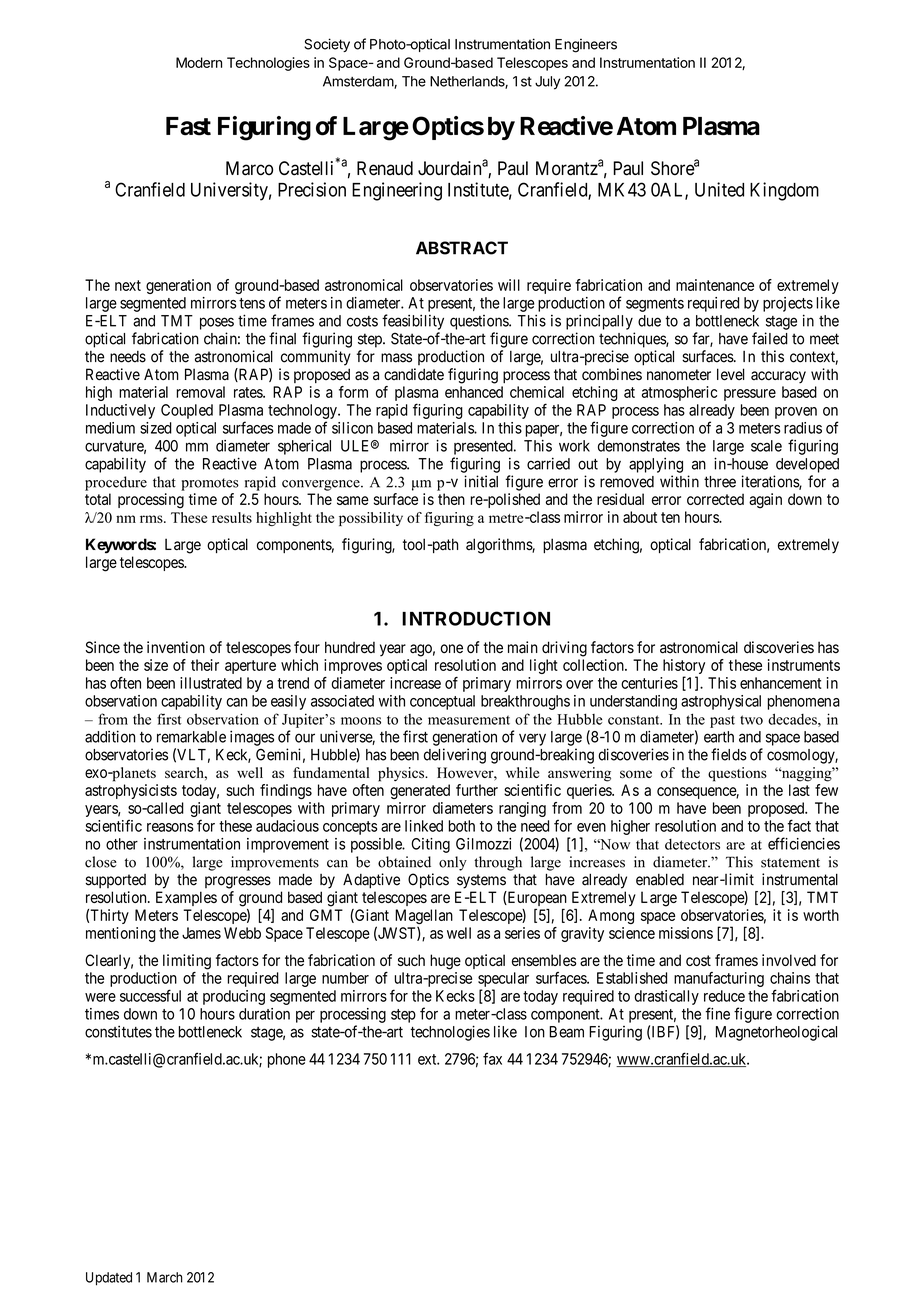 This screenshot has height=1307, width=924. I want to click on Engineering, so click(397, 191).
